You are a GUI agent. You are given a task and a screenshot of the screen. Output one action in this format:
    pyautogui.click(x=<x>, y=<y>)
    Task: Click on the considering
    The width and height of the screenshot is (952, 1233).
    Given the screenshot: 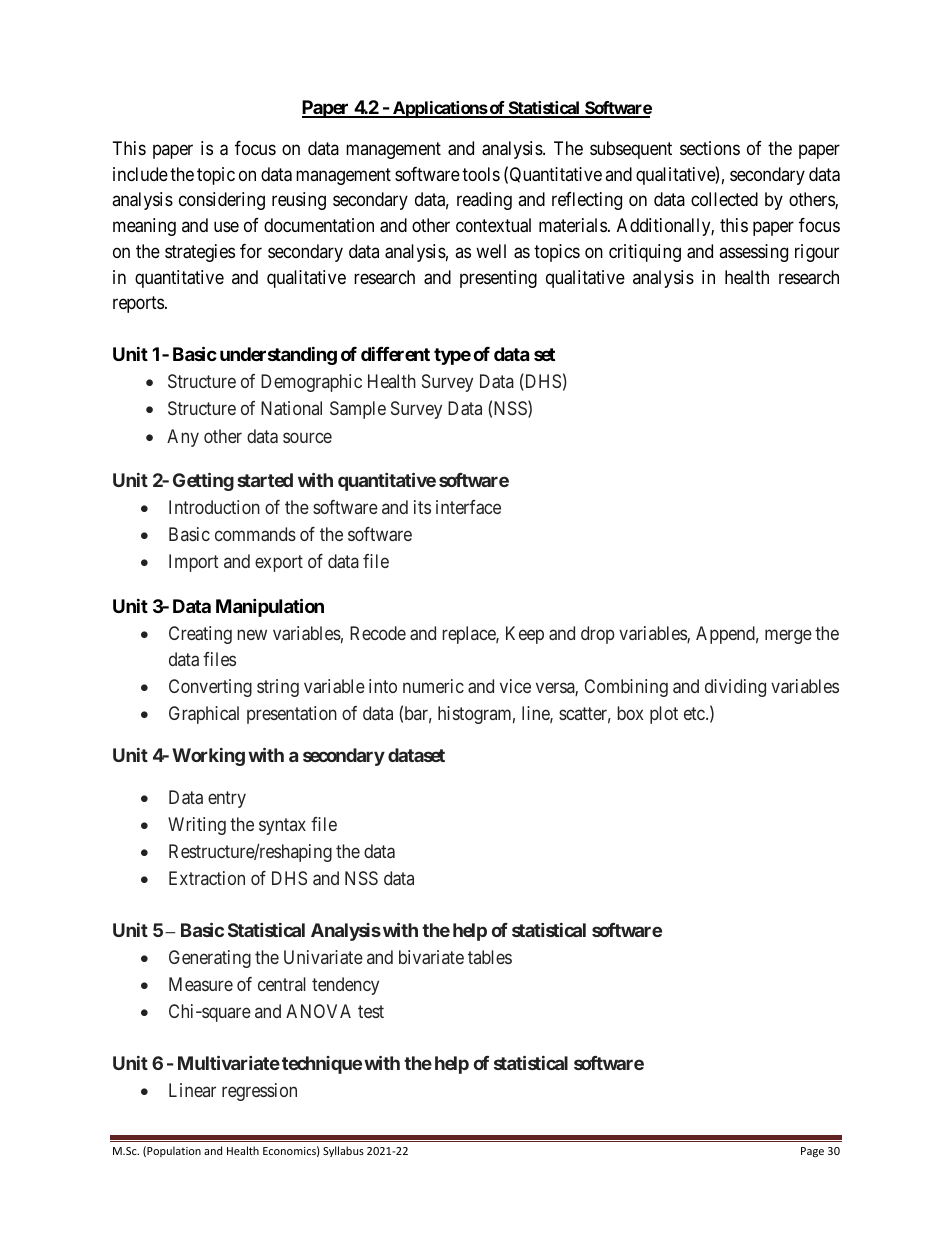 What is the action you would take?
    pyautogui.click(x=222, y=201)
